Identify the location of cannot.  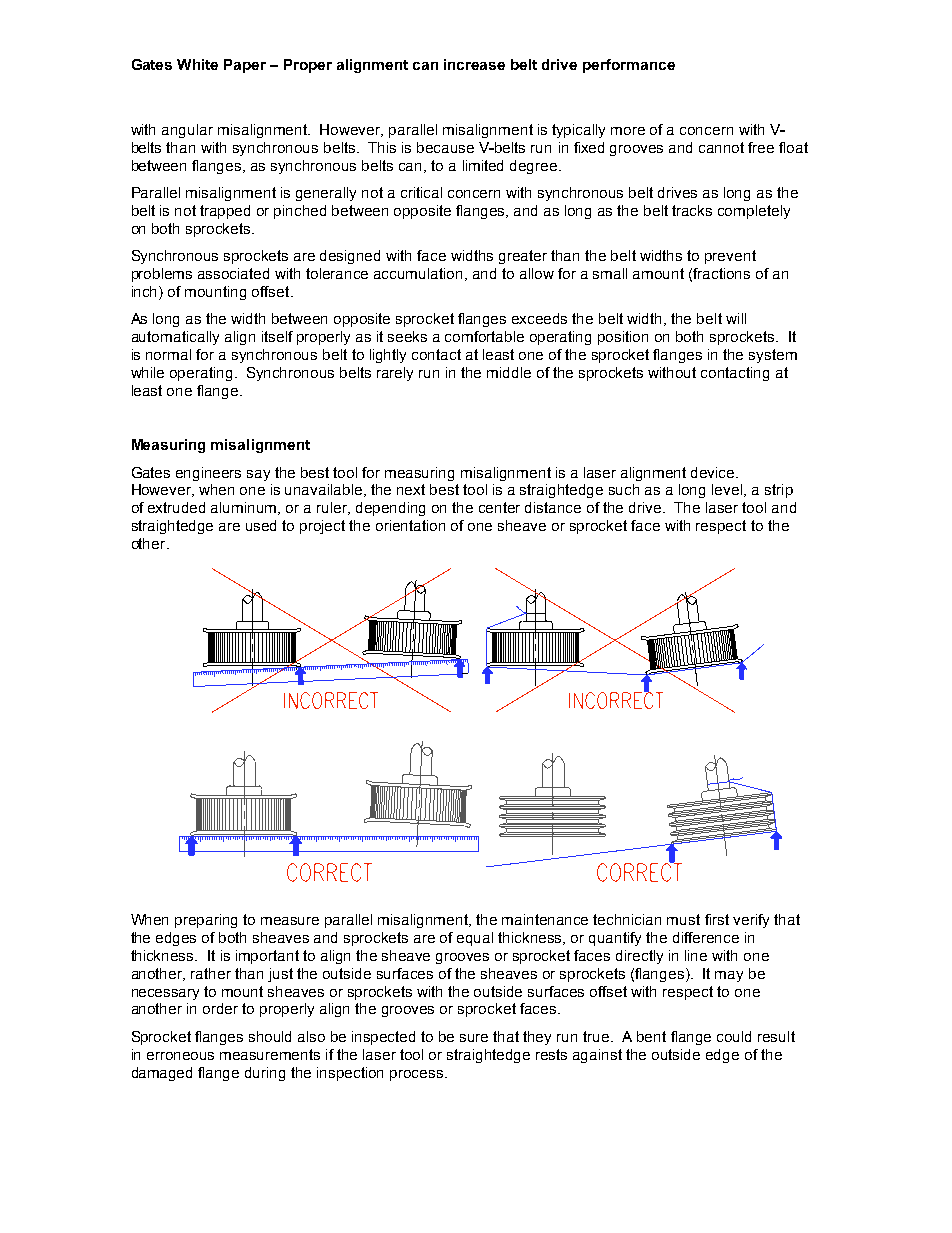
(721, 147).
